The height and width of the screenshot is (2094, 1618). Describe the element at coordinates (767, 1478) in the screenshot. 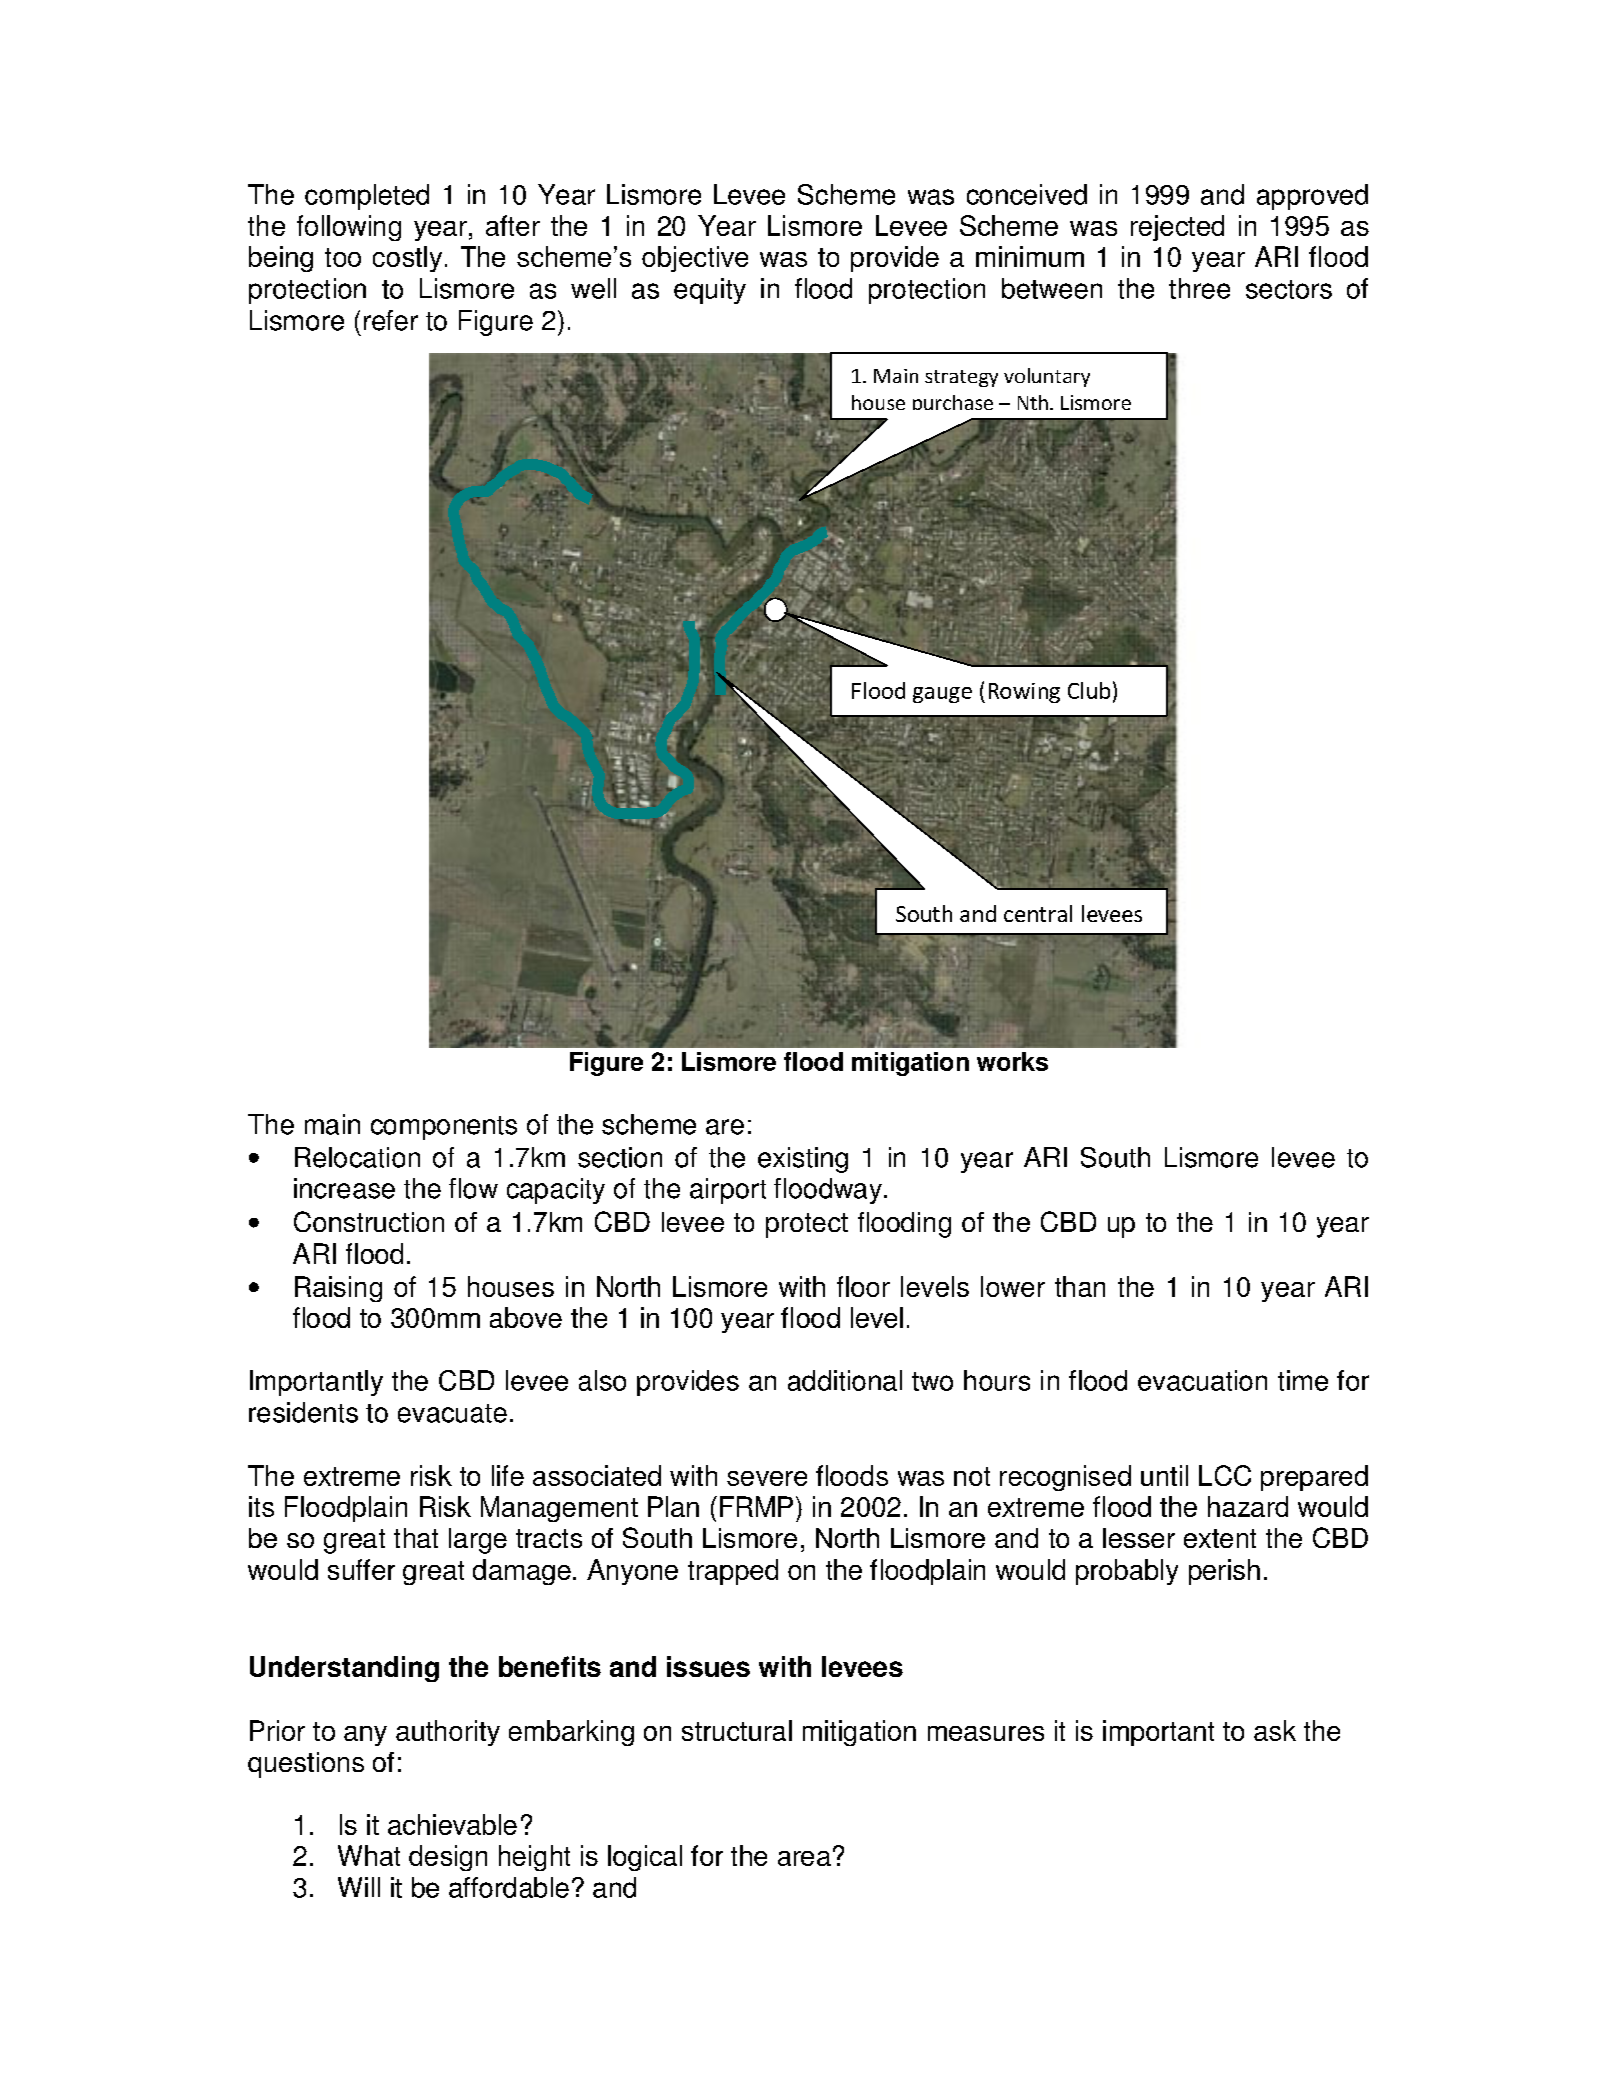

I see `severe` at that location.
